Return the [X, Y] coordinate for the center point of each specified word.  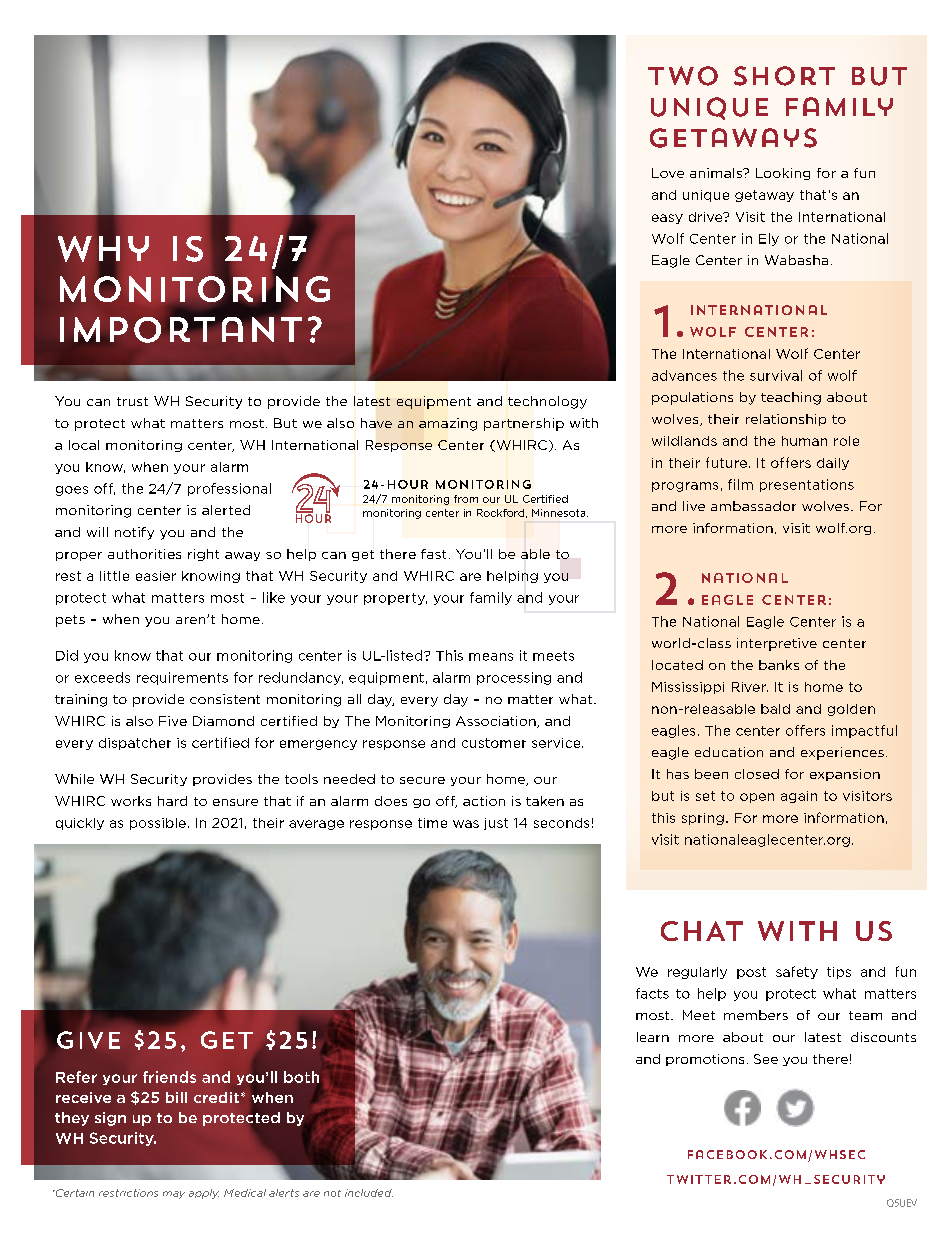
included [369, 1193]
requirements [182, 678]
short [784, 76]
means [491, 657]
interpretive [777, 644]
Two [683, 76]
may [174, 1195]
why [103, 249]
